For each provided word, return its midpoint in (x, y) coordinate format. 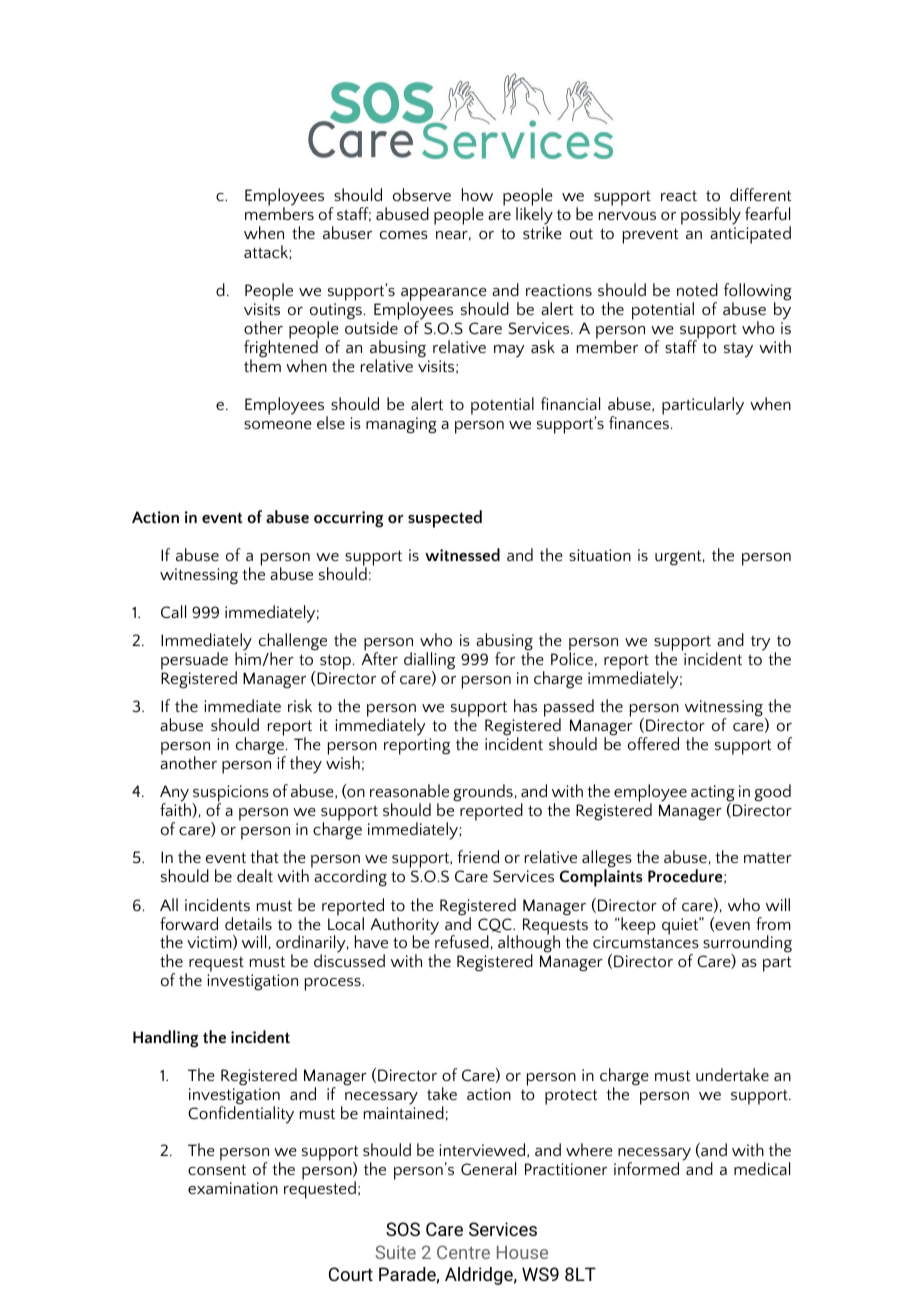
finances (639, 421)
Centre (463, 1252)
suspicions (230, 795)
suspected (445, 519)
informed (646, 1168)
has (525, 705)
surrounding (747, 945)
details (248, 923)
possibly (711, 216)
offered (653, 743)
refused (462, 941)
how (477, 194)
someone (278, 425)
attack (267, 252)
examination (233, 1188)
